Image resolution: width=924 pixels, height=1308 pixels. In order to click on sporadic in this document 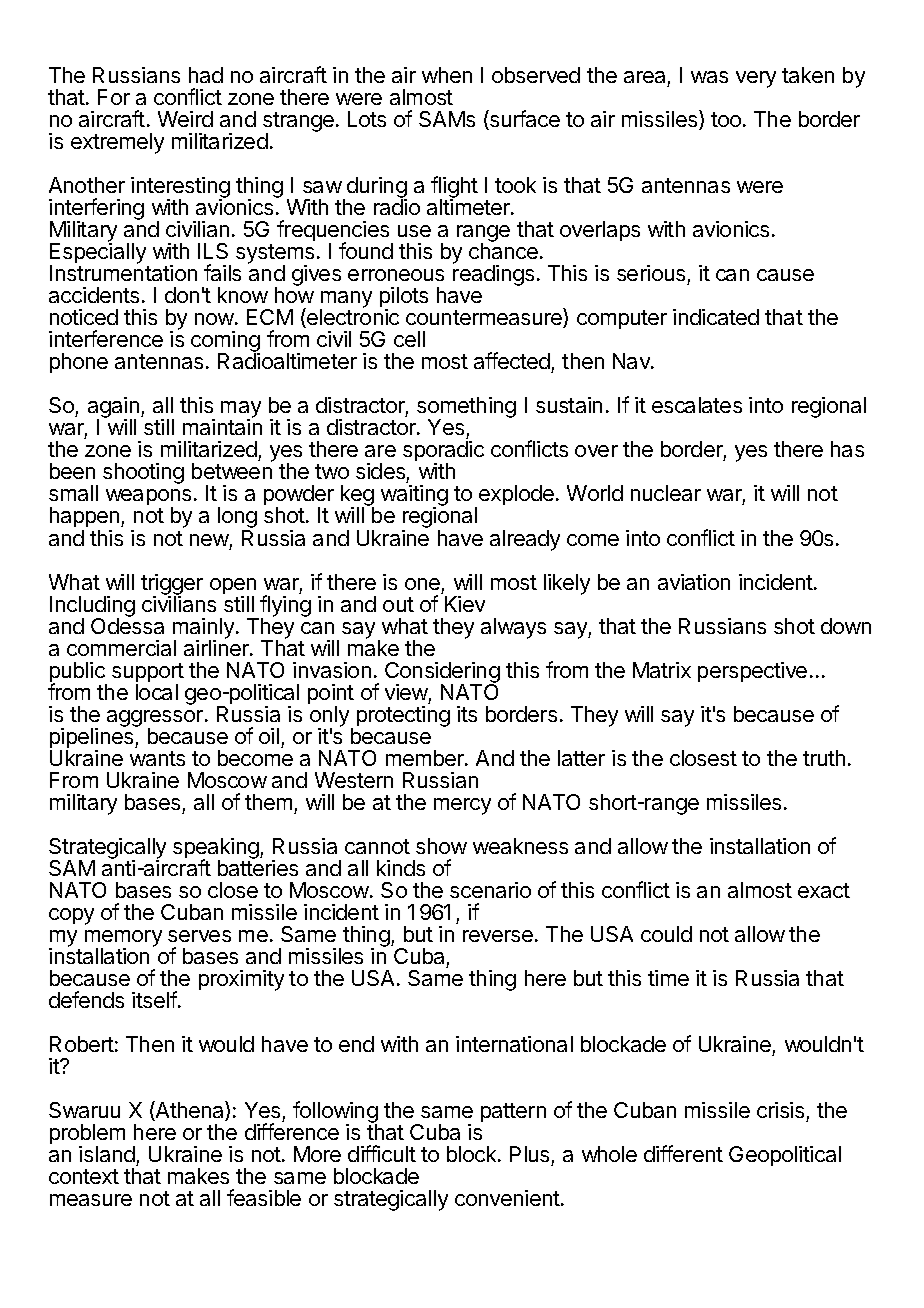, I will do `click(443, 453)`.
